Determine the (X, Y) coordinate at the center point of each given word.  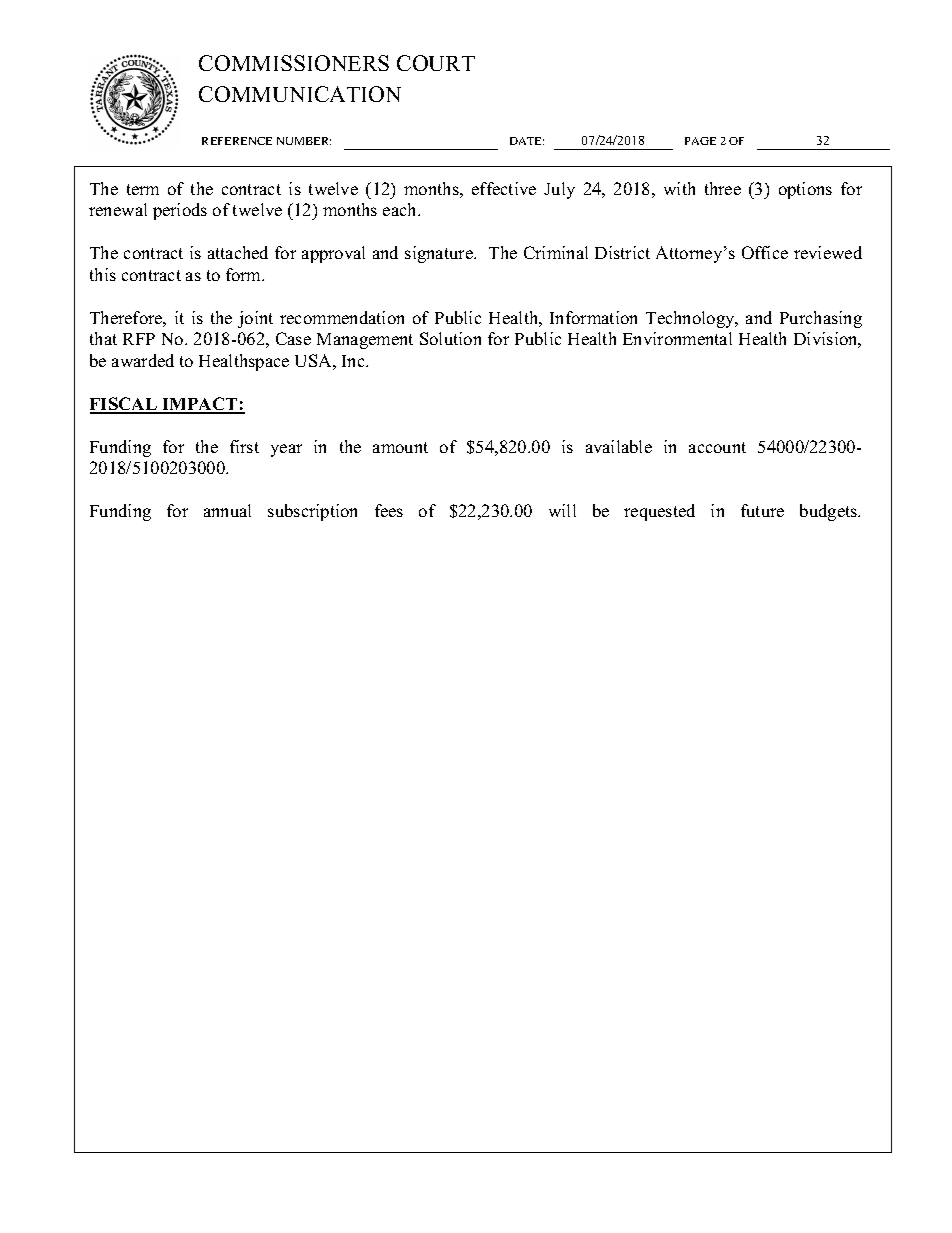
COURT (436, 63)
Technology (691, 319)
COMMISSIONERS (294, 63)
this (103, 274)
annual (227, 510)
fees (389, 510)
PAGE (700, 141)
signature (440, 254)
